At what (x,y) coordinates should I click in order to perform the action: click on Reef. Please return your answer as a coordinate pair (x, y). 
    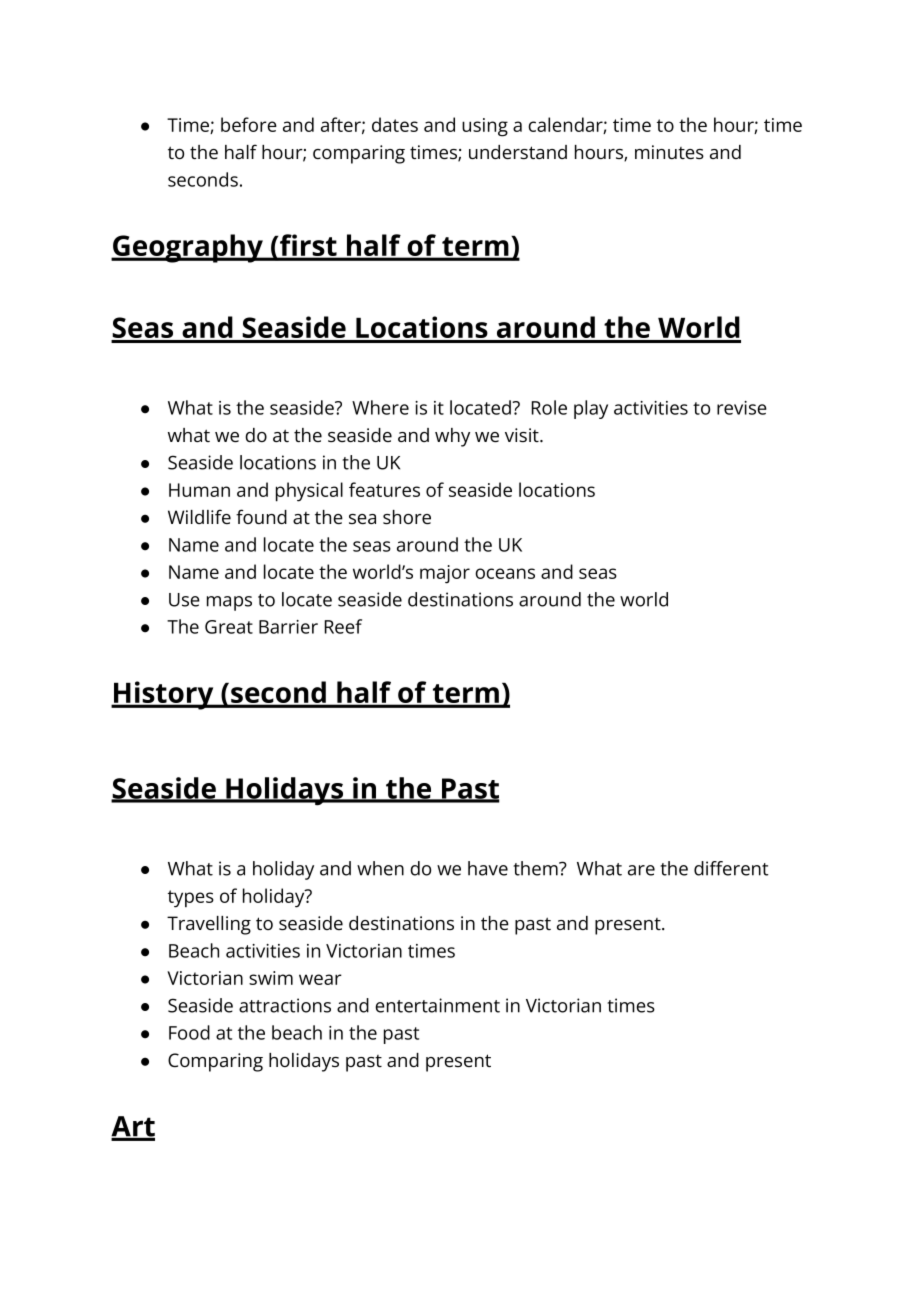
    Looking at the image, I should click on (343, 626).
